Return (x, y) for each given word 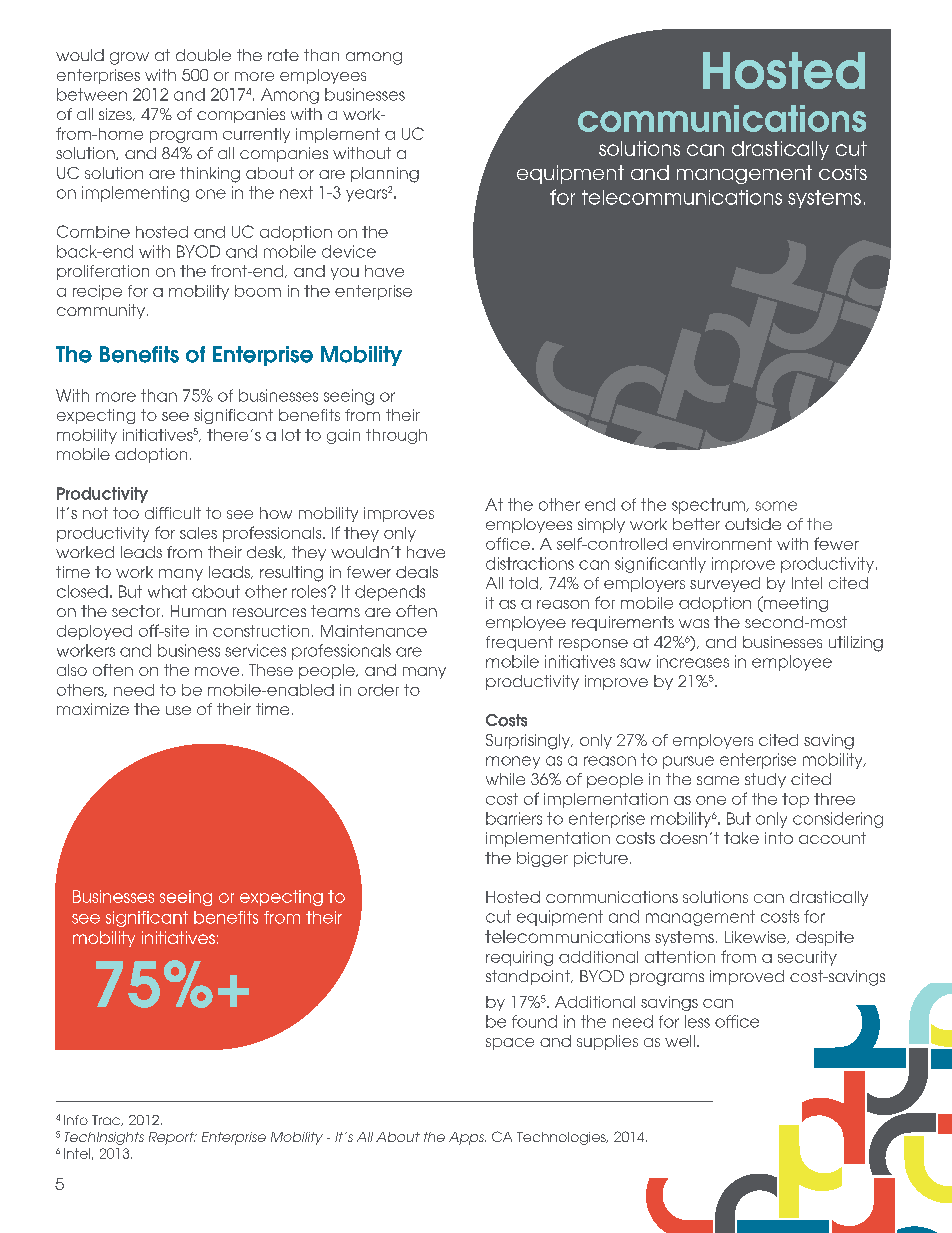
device (349, 251)
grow (129, 58)
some (776, 506)
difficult (173, 513)
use (178, 710)
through (396, 436)
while (505, 779)
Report (172, 1138)
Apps (467, 1138)
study (765, 780)
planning (385, 175)
